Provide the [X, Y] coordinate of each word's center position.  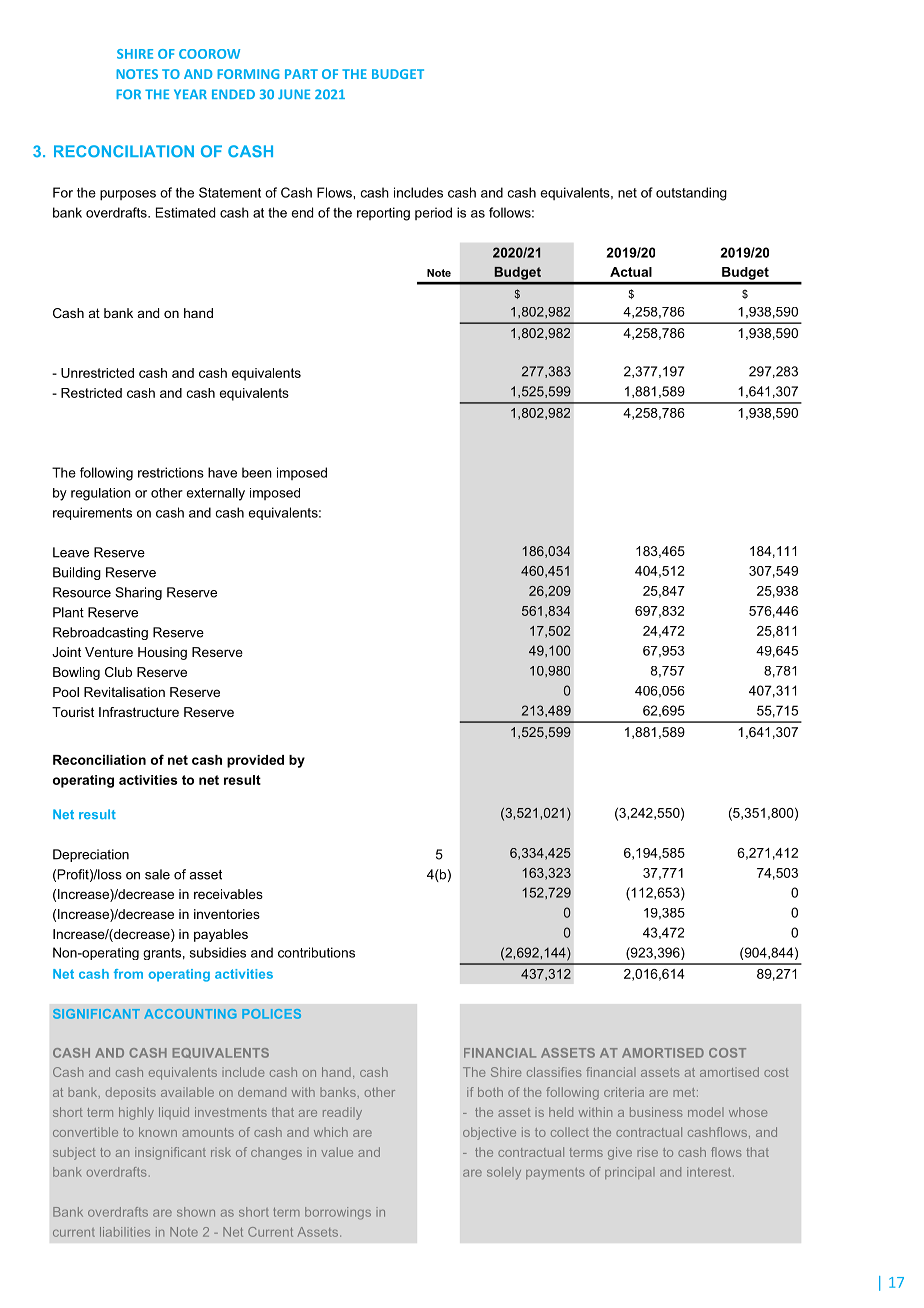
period [433, 213]
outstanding [691, 194]
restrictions [171, 472]
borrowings [338, 1213]
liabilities [125, 1232]
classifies [554, 1072]
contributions [316, 952]
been [257, 472]
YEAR [190, 94]
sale [157, 874]
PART [301, 74]
